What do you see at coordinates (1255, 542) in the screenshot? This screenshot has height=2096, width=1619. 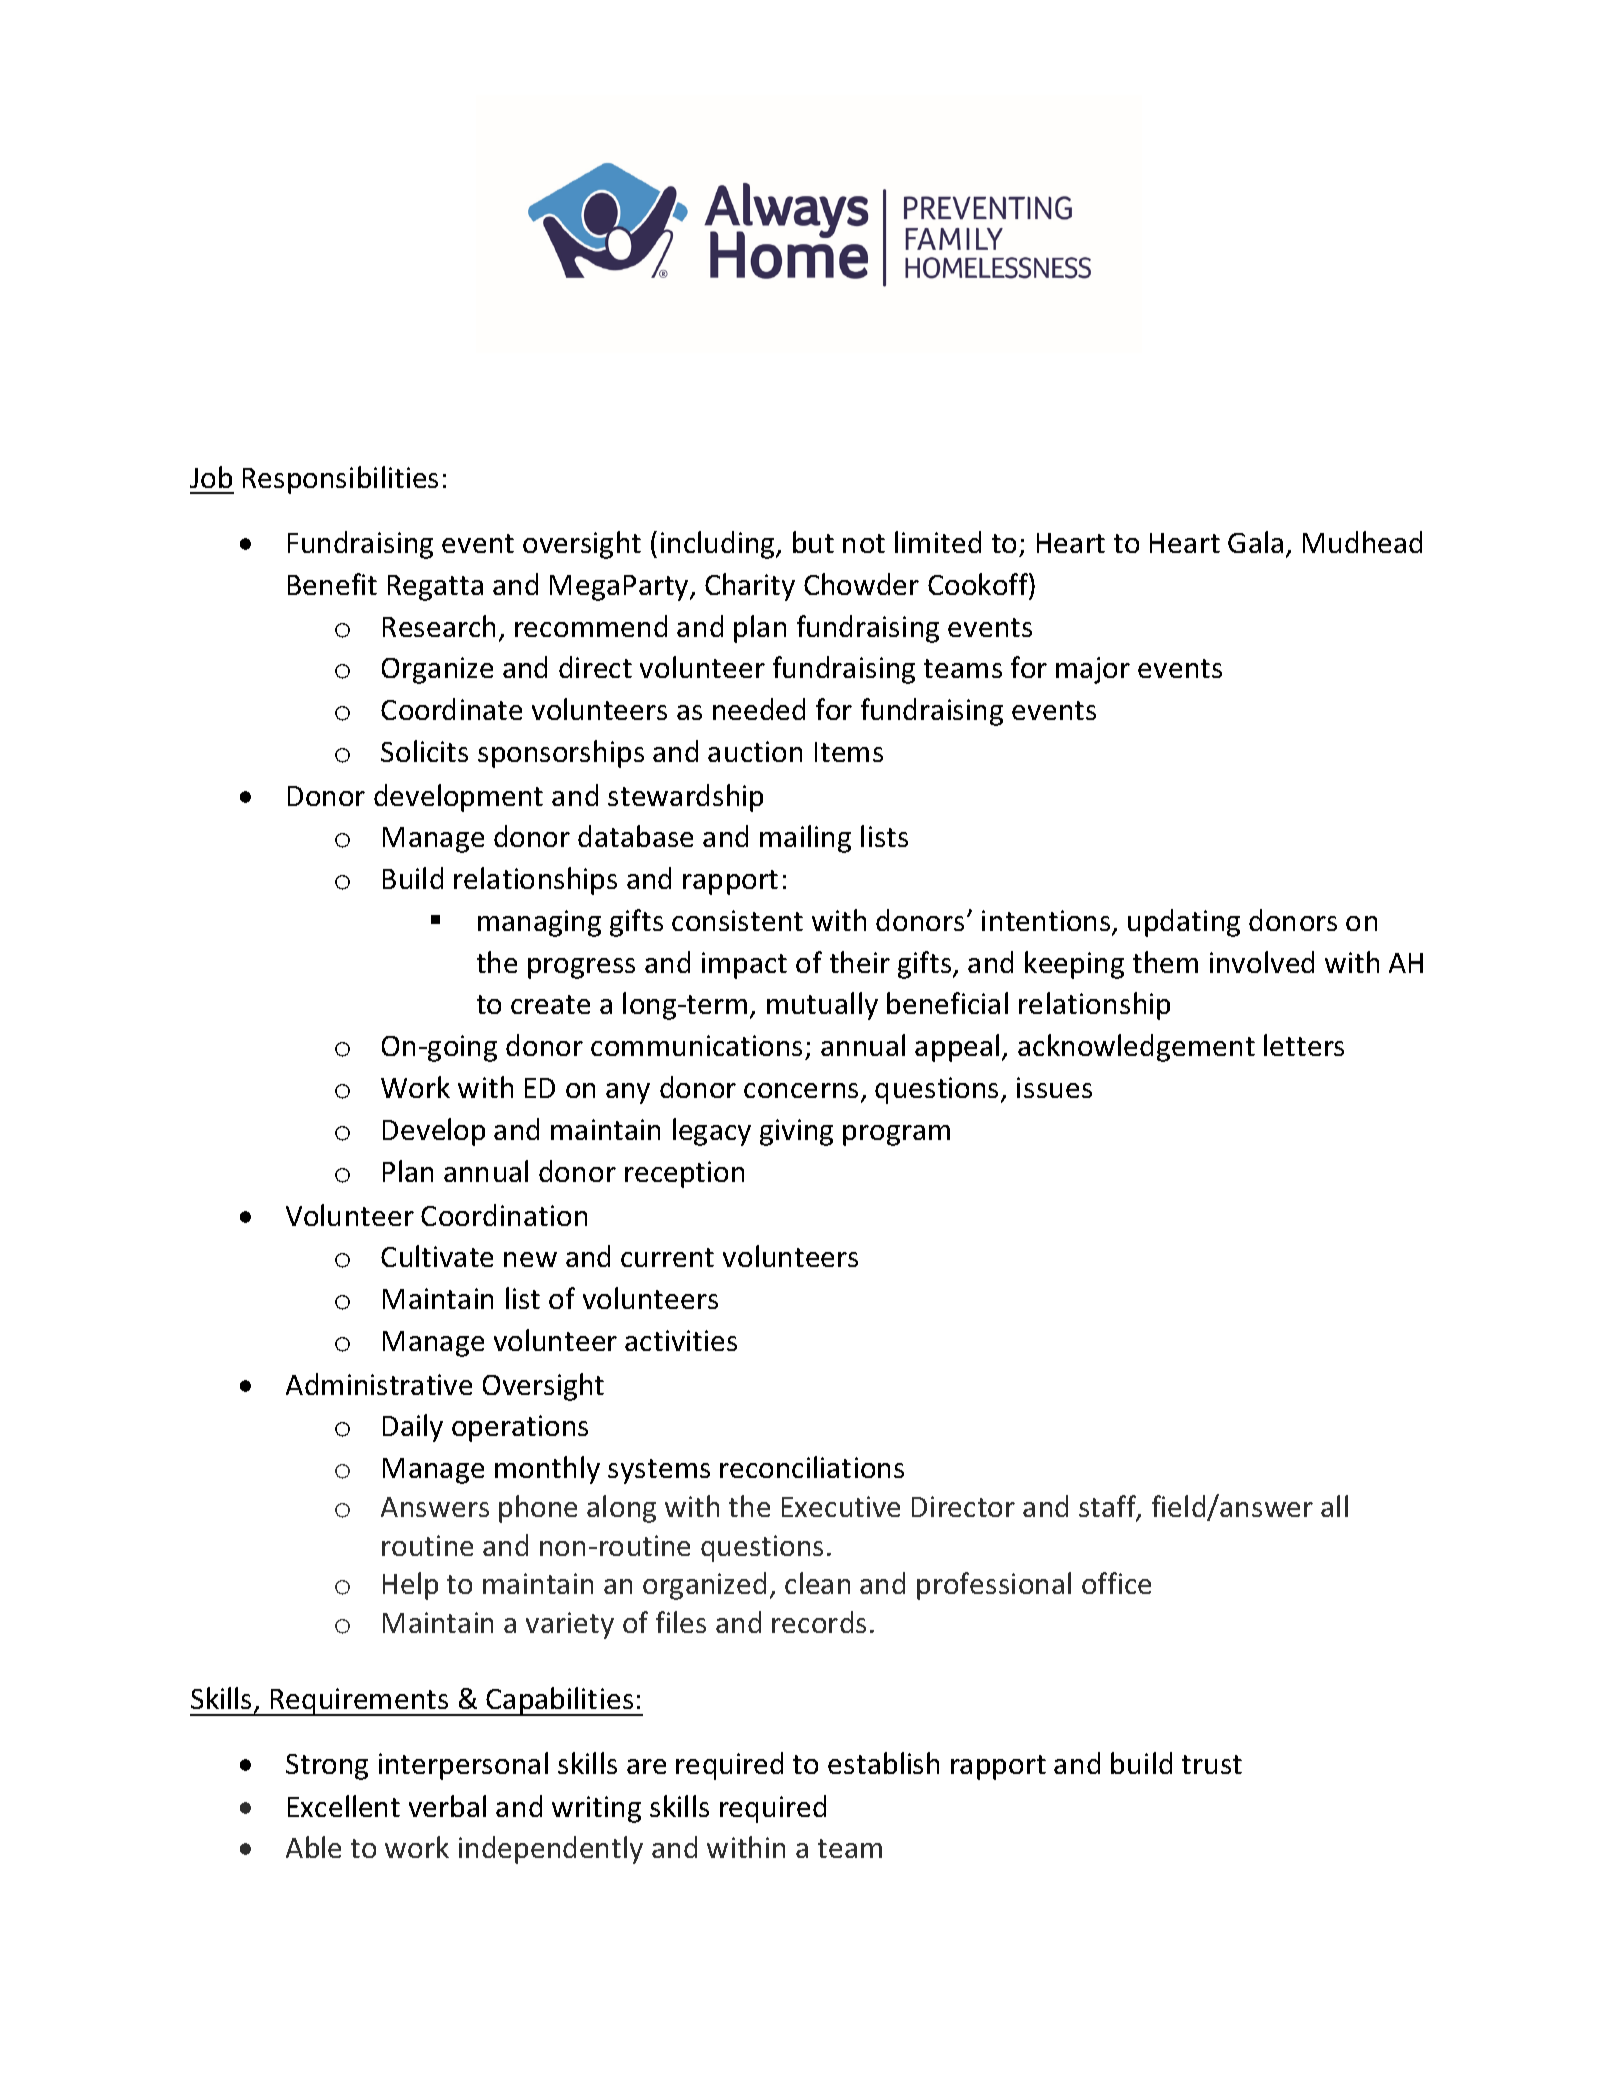 I see `Gala` at bounding box center [1255, 542].
